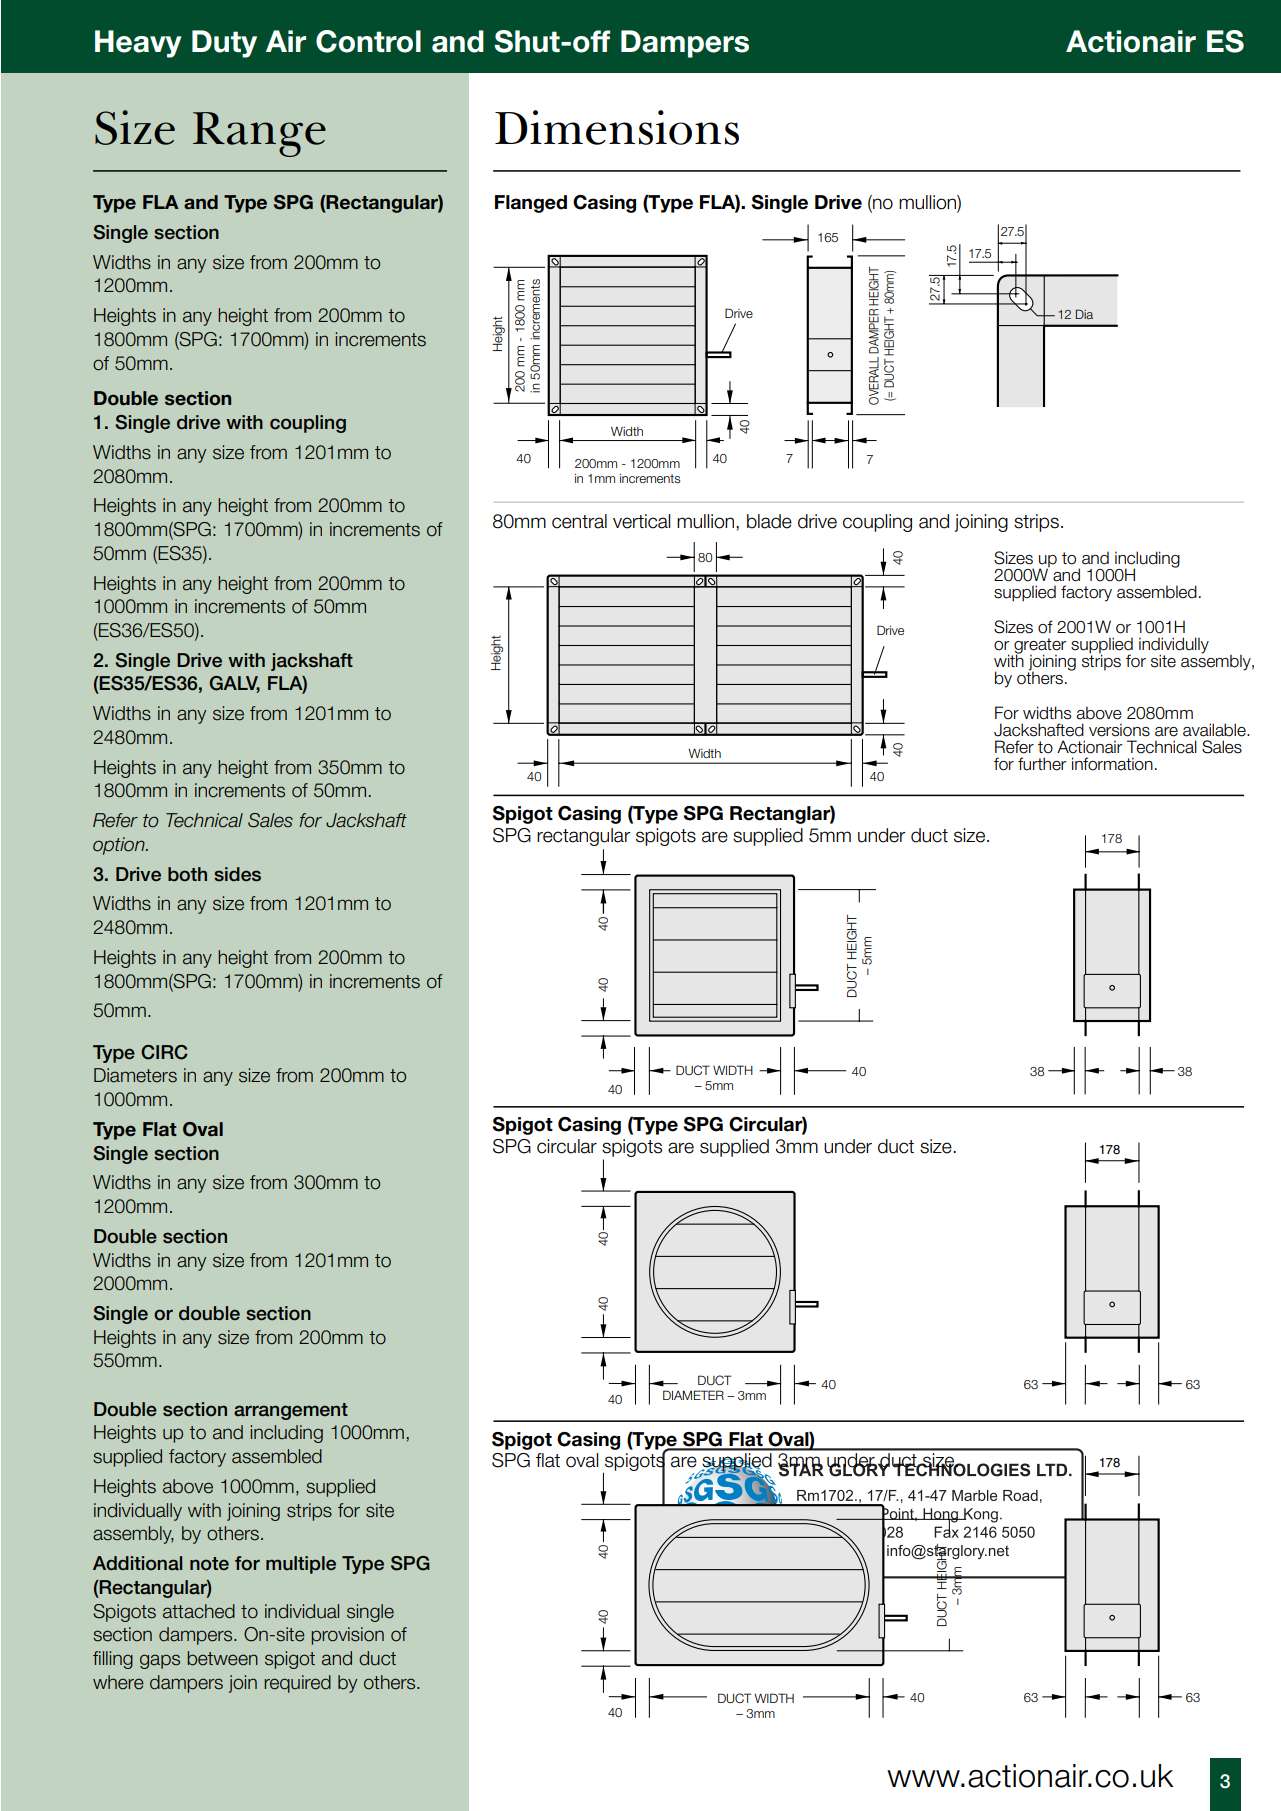  What do you see at coordinates (769, 521) in the page?
I see `blade` at bounding box center [769, 521].
